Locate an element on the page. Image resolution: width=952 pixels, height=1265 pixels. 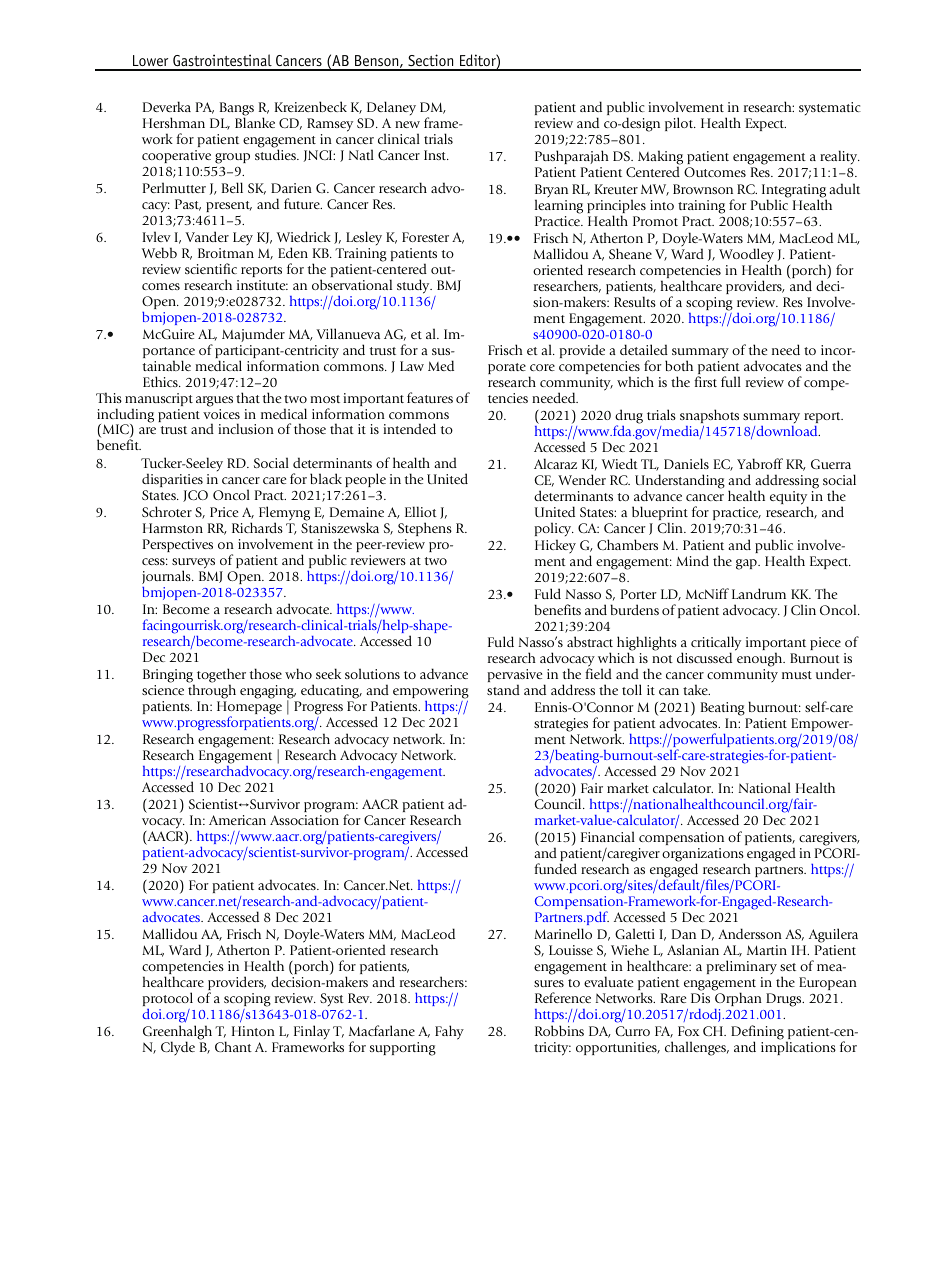
pervasive is located at coordinates (516, 677).
